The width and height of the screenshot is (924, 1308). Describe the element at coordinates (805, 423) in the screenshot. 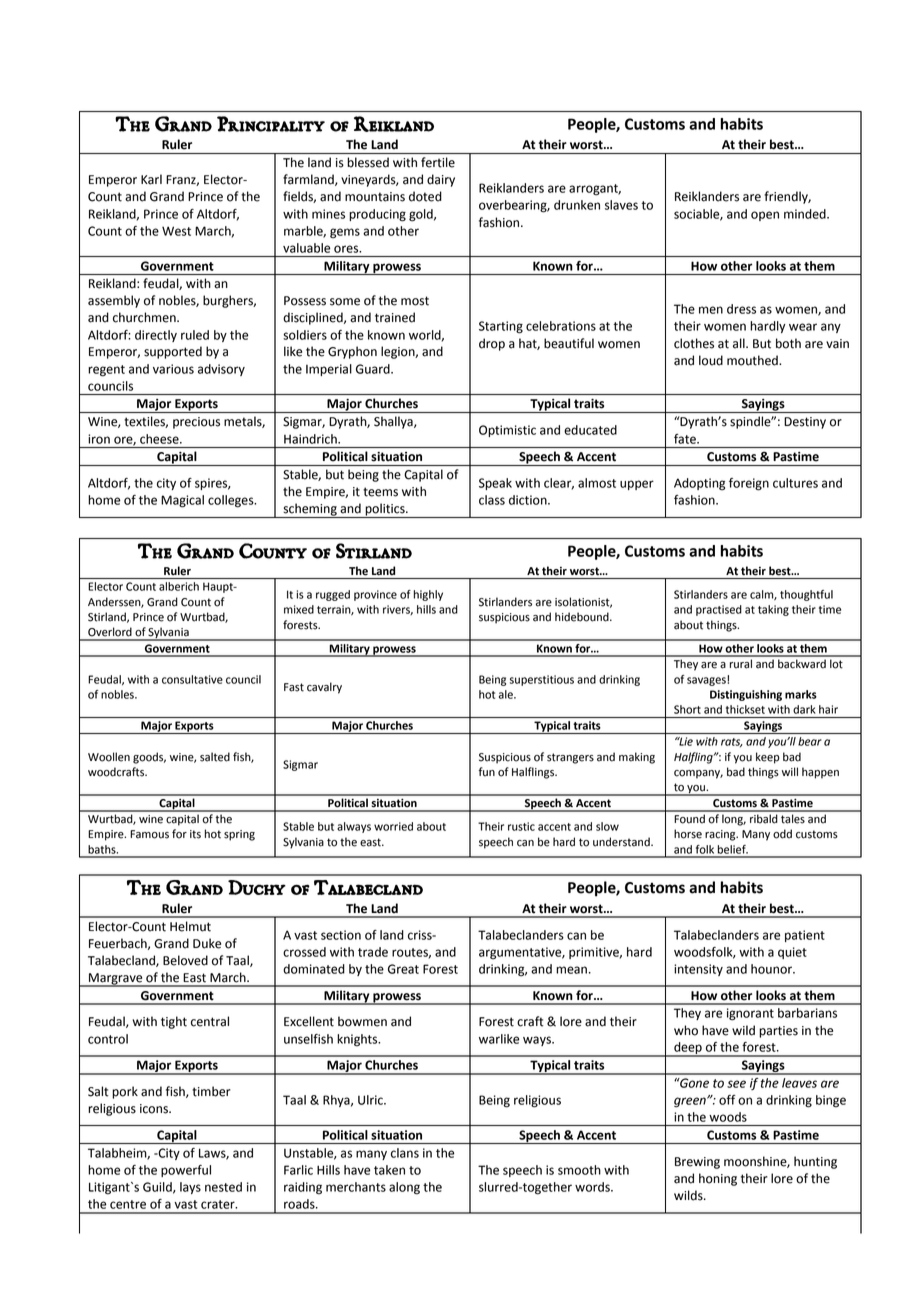

I see `Destiny` at that location.
